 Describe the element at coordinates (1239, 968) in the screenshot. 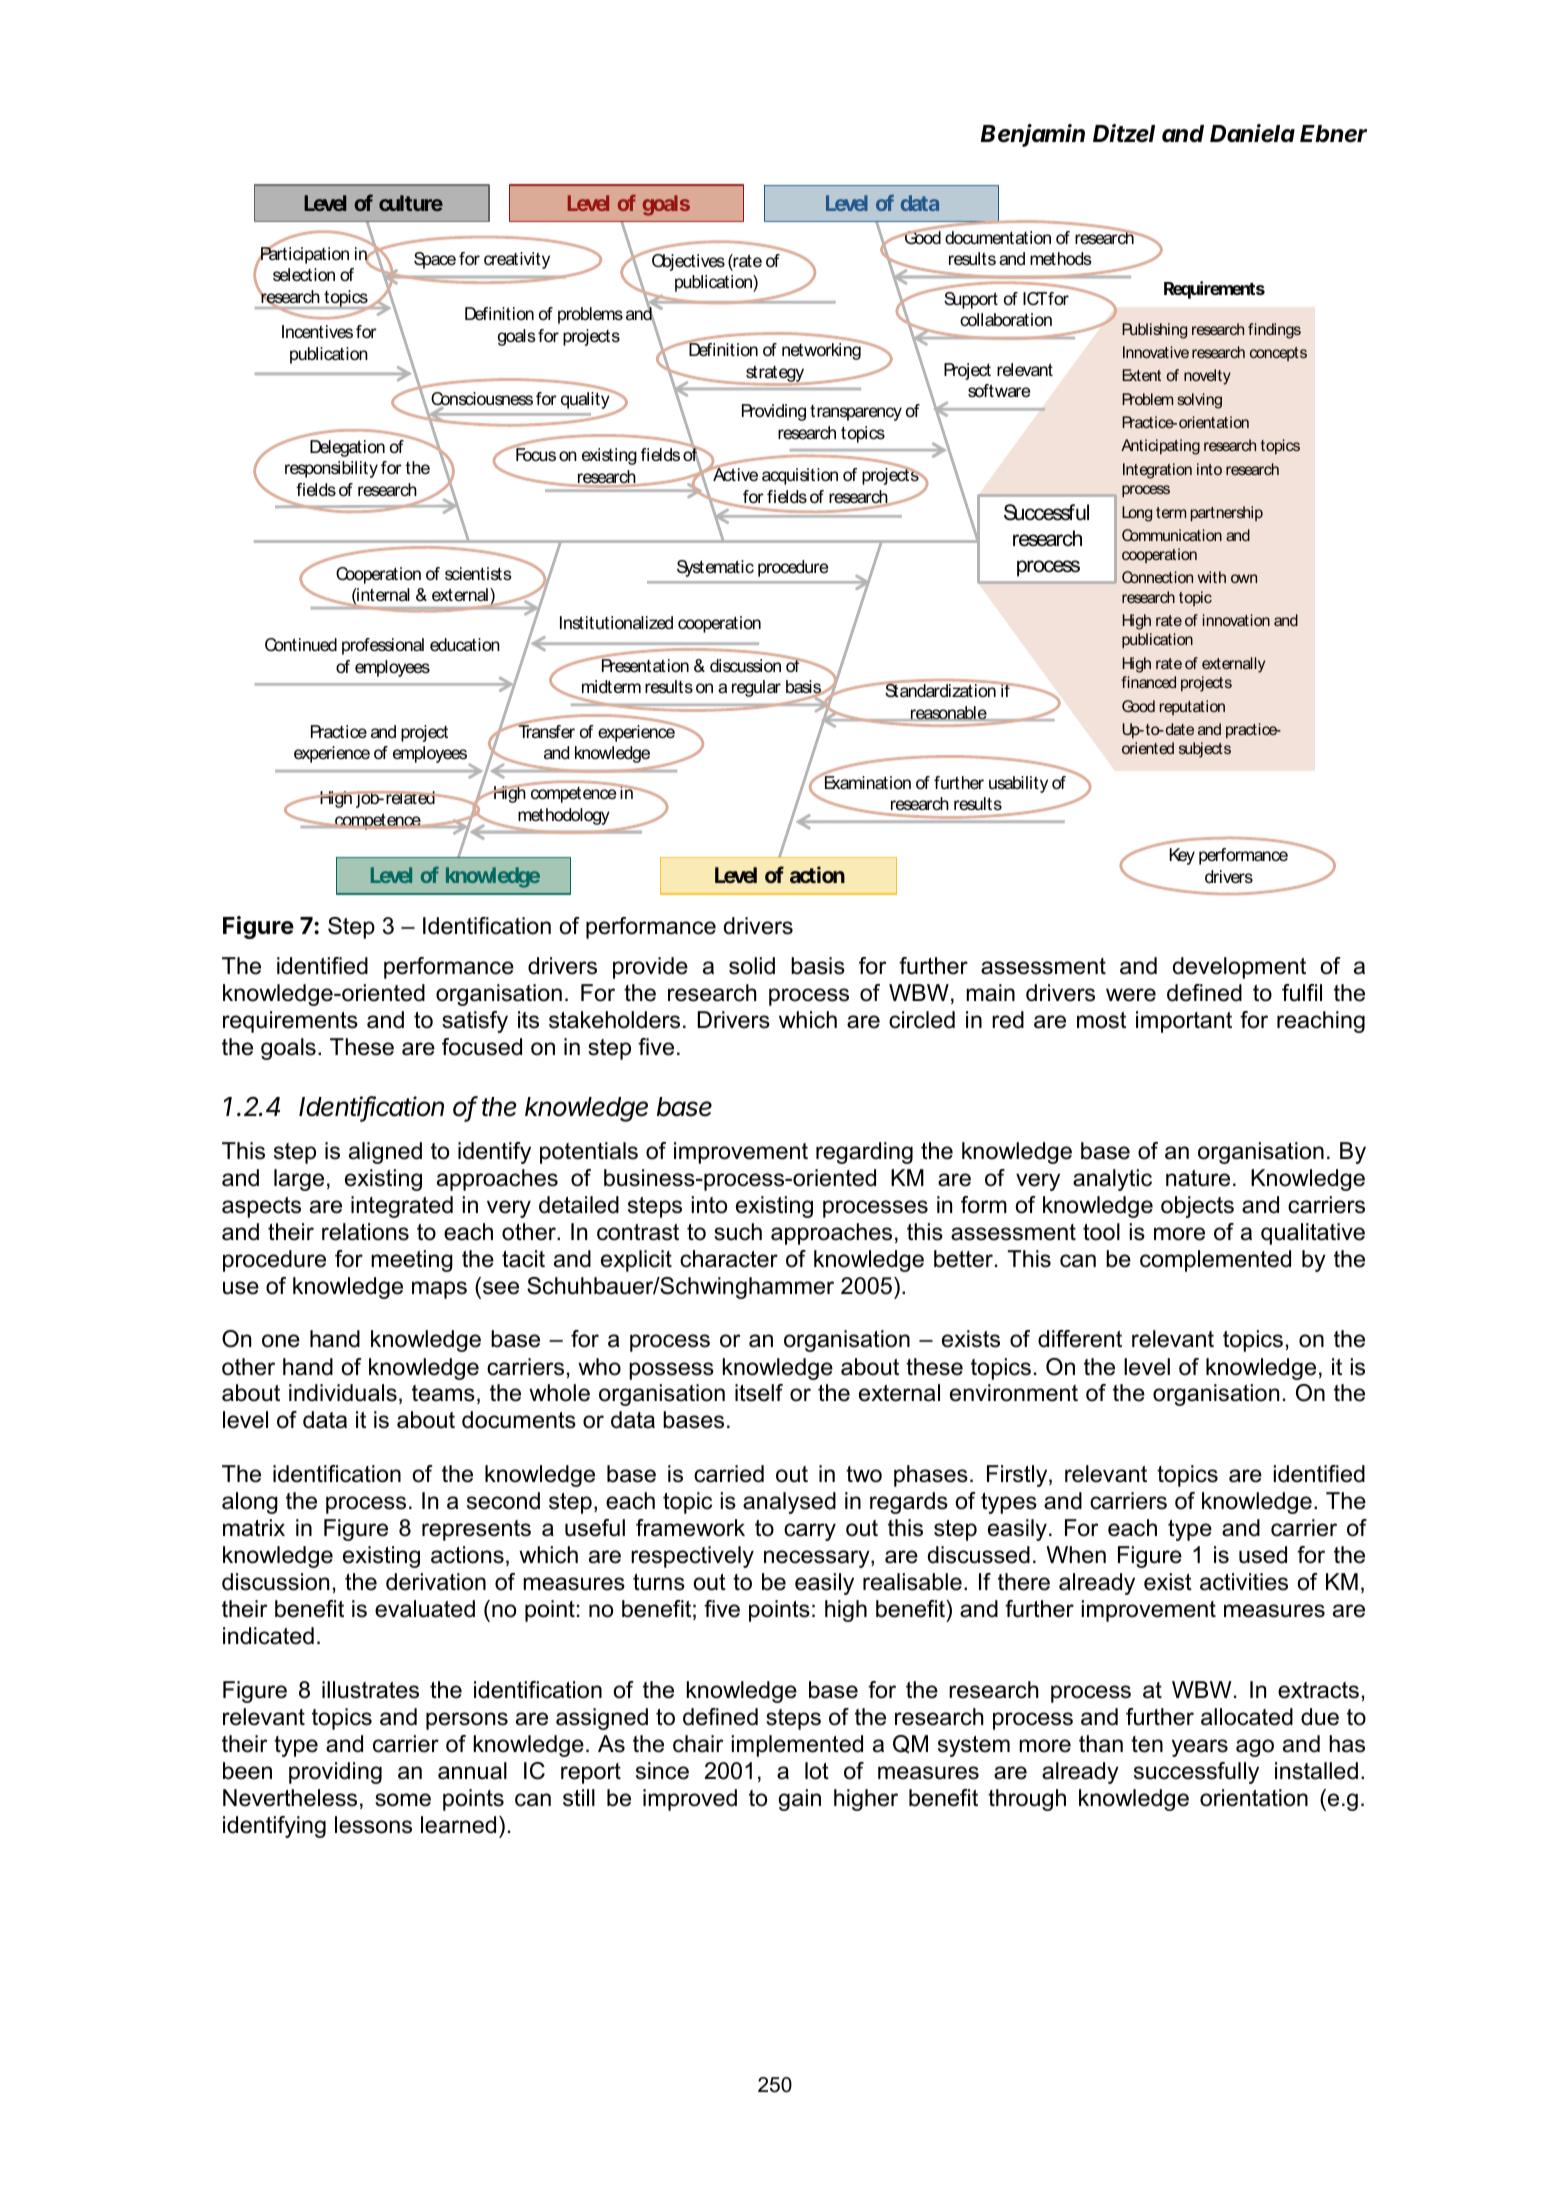

I see `development` at that location.
